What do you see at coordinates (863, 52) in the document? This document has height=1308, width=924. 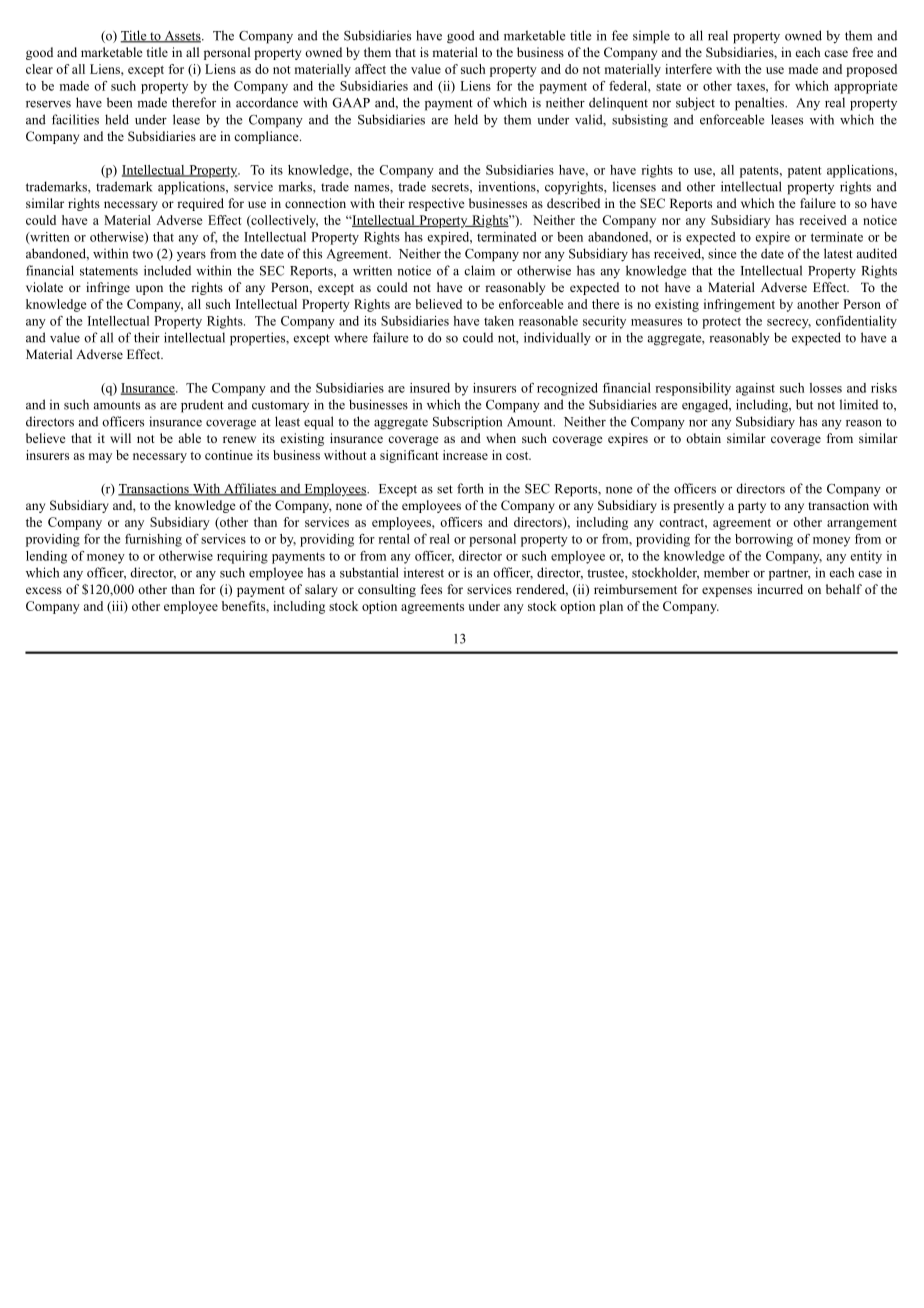 I see `free` at bounding box center [863, 52].
